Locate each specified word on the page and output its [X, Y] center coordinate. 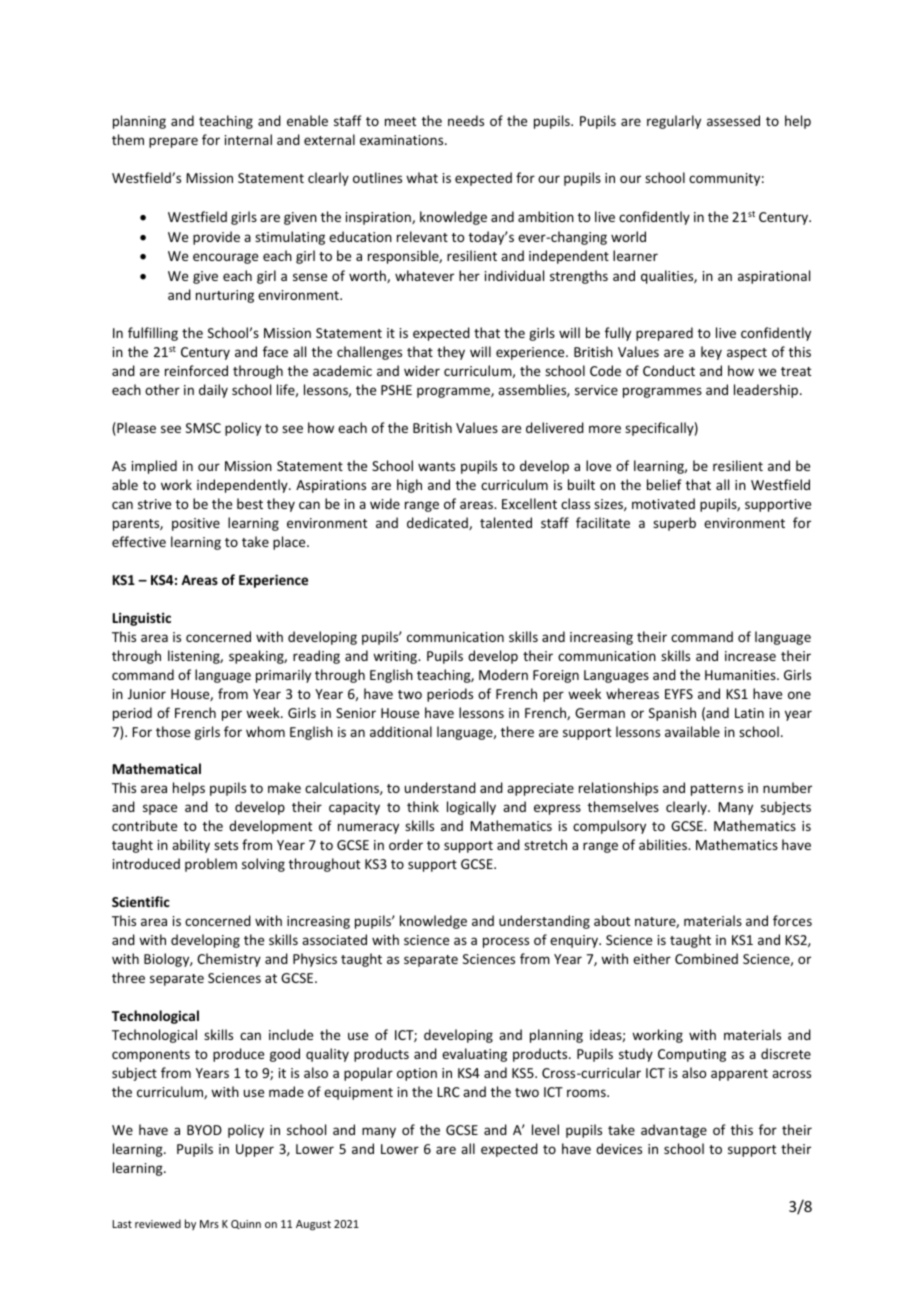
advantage [674, 1131]
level [545, 1129]
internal [248, 139]
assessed [733, 120]
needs [466, 120]
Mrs [209, 1224]
